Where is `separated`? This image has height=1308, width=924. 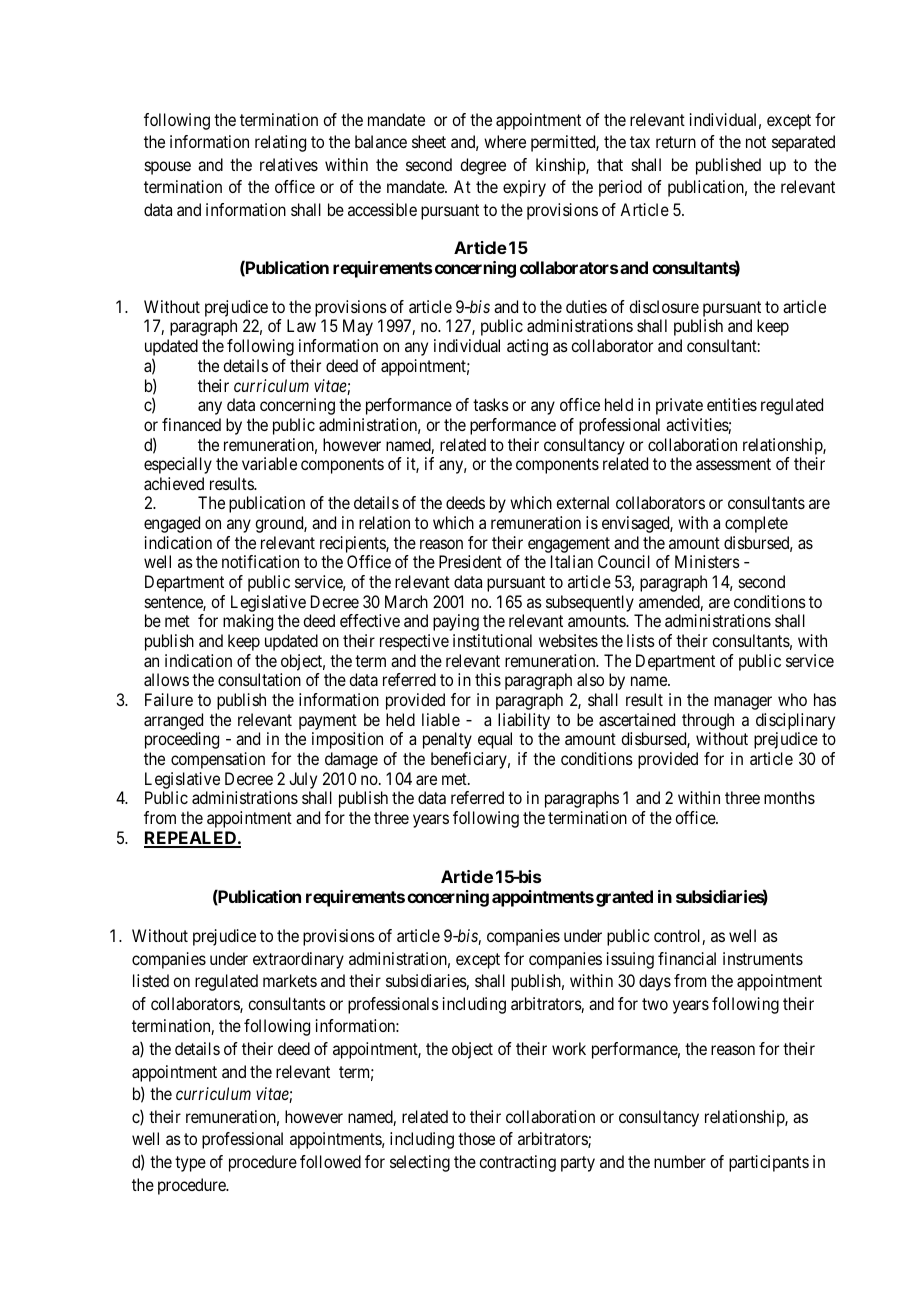
separated is located at coordinates (803, 143).
